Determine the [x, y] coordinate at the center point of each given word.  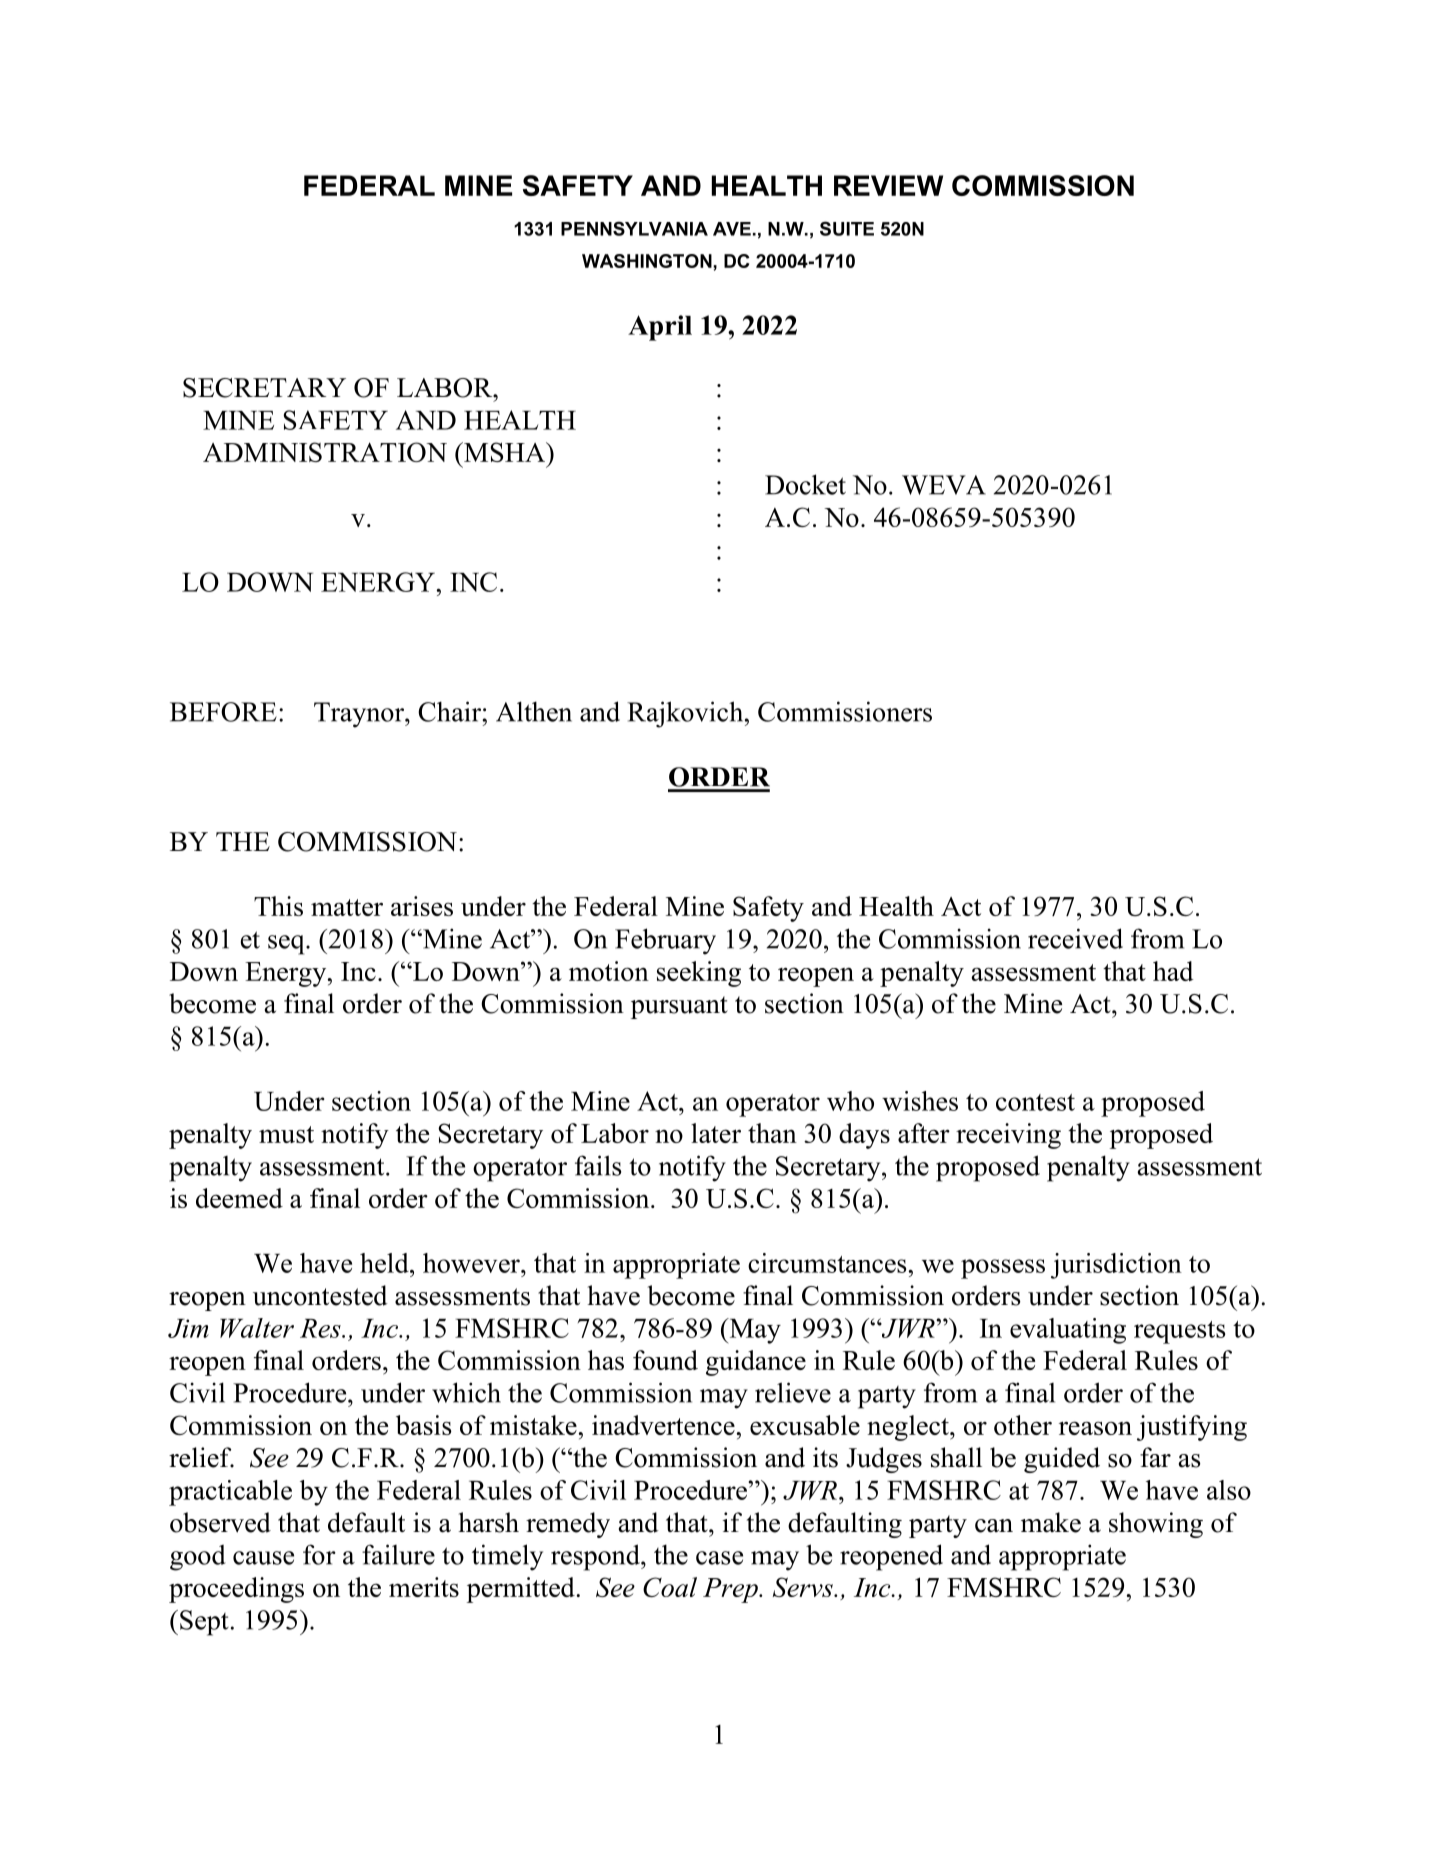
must [286, 1134]
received [1075, 938]
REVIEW [888, 185]
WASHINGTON [648, 261]
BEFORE [223, 712]
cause [263, 1558]
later [716, 1133]
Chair [450, 711]
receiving [1008, 1136]
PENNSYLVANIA [634, 228]
